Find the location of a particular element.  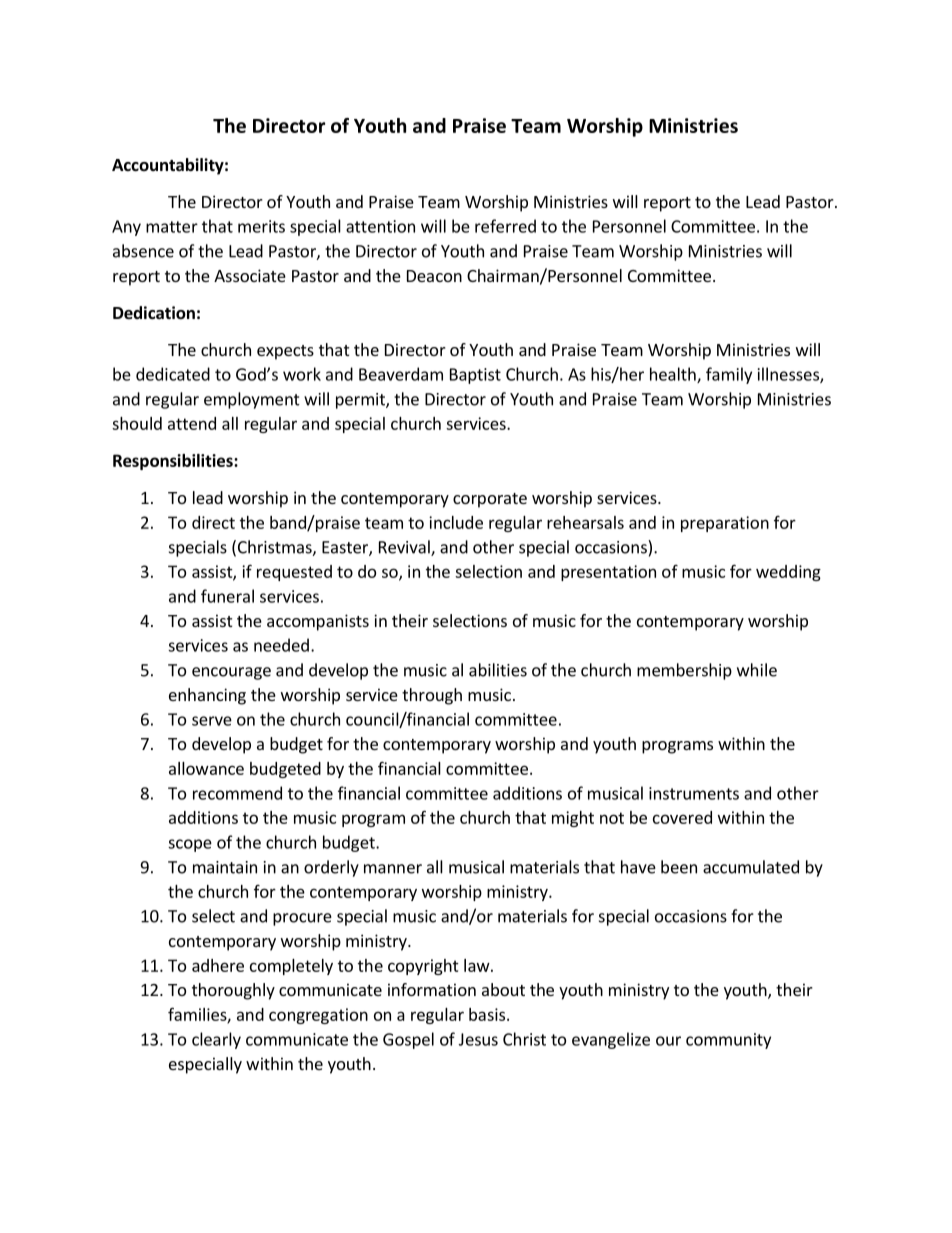

serve is located at coordinates (212, 721).
